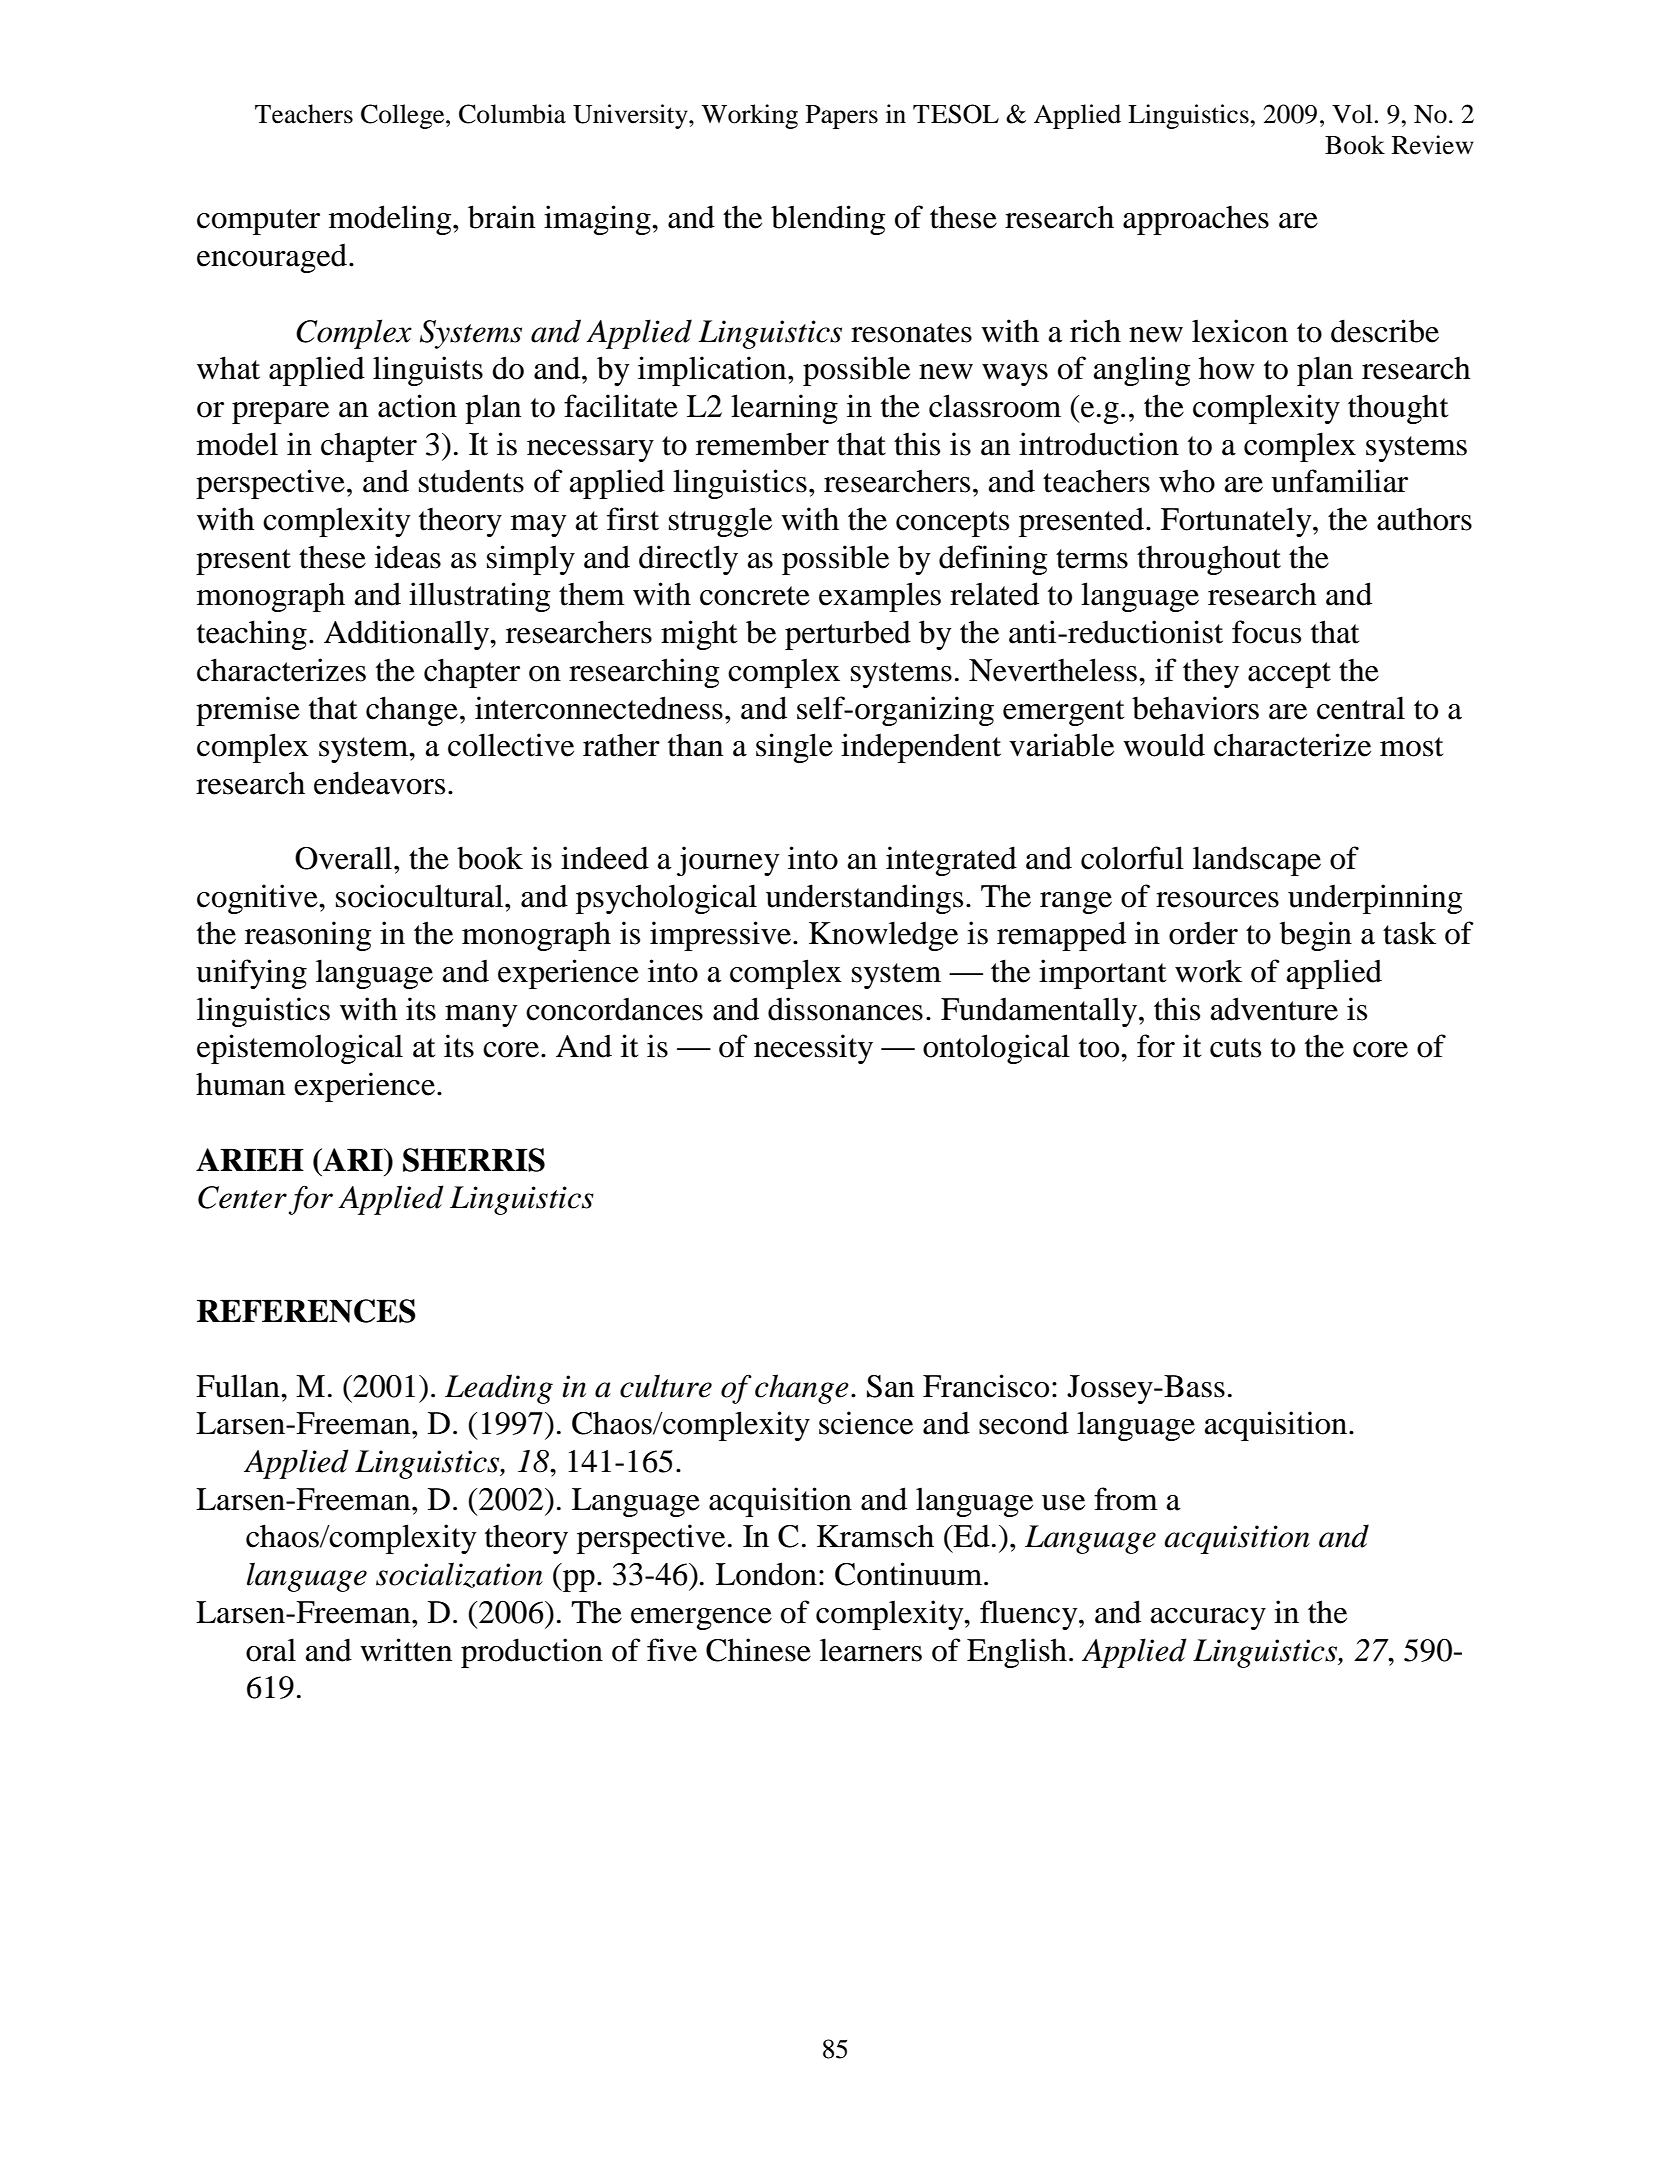  I want to click on College, so click(404, 116).
